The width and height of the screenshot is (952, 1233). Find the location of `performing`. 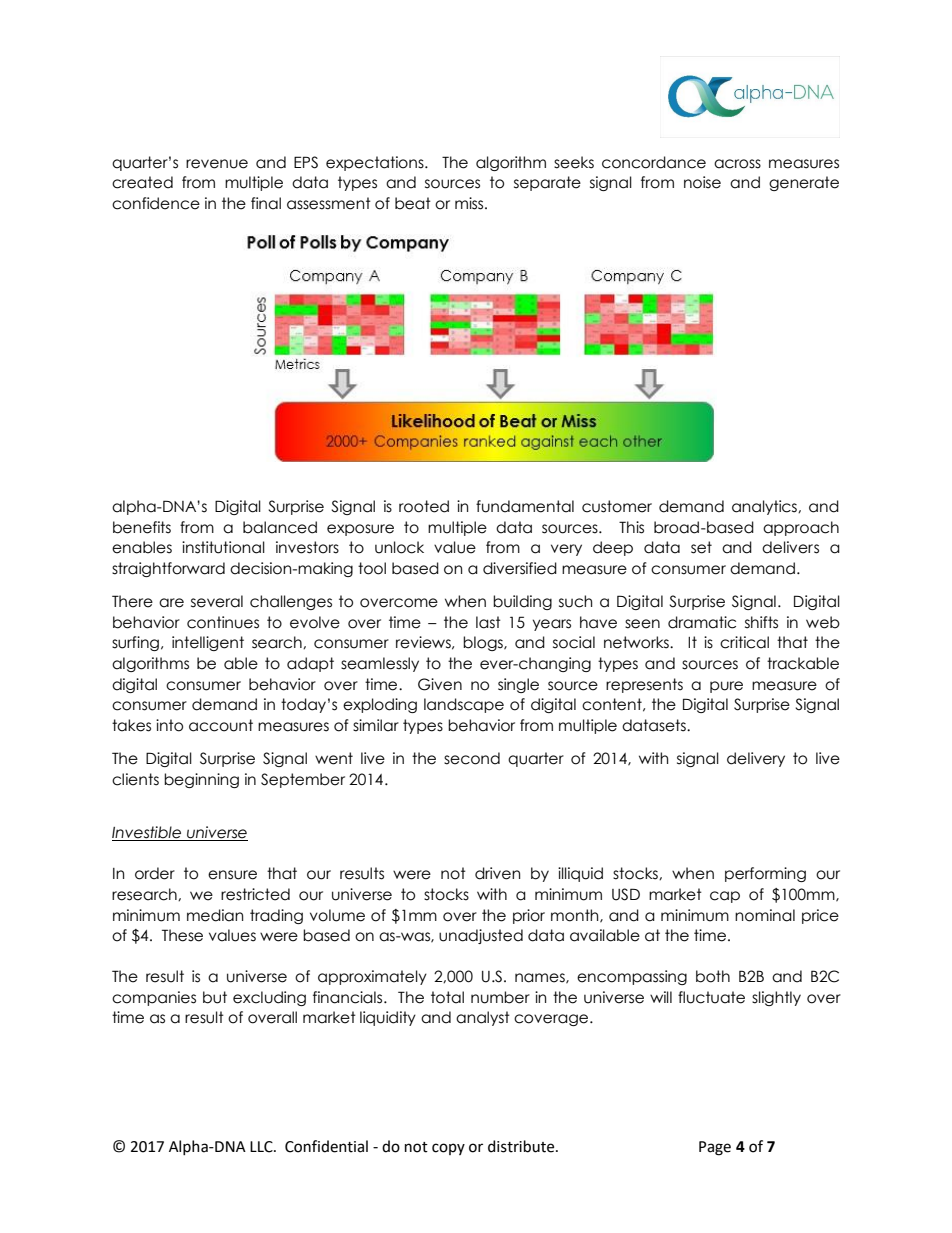

performing is located at coordinates (765, 874).
